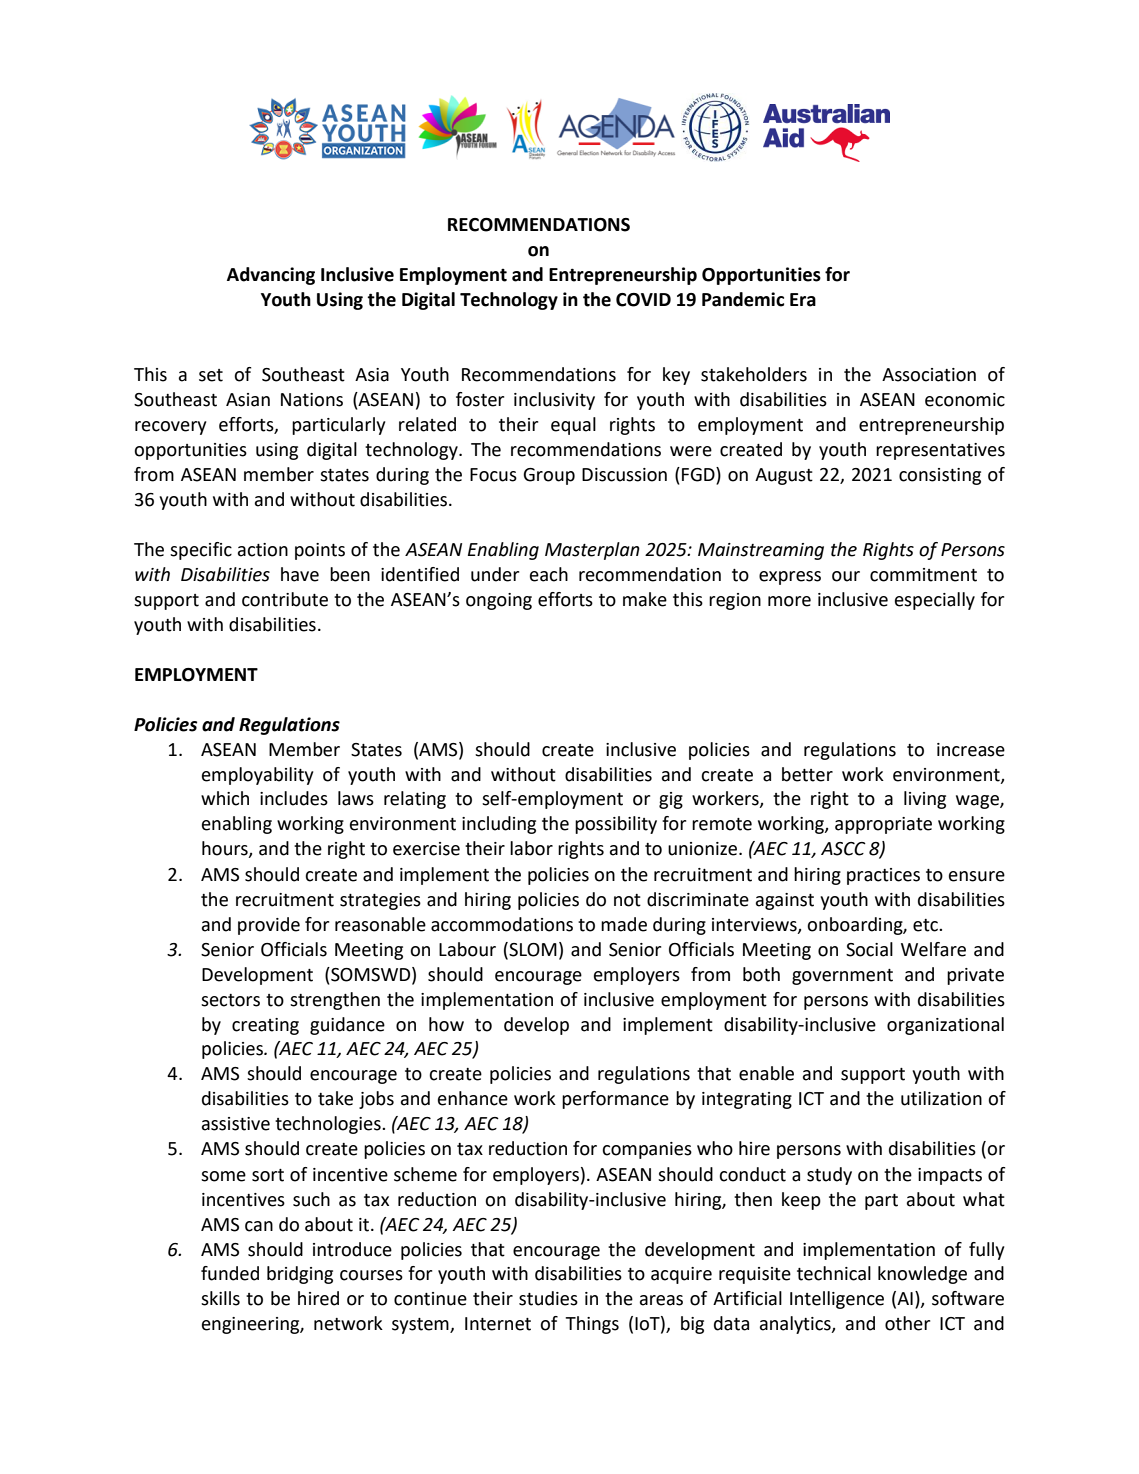 This image has width=1139, height=1474. I want to click on Era, so click(803, 300).
